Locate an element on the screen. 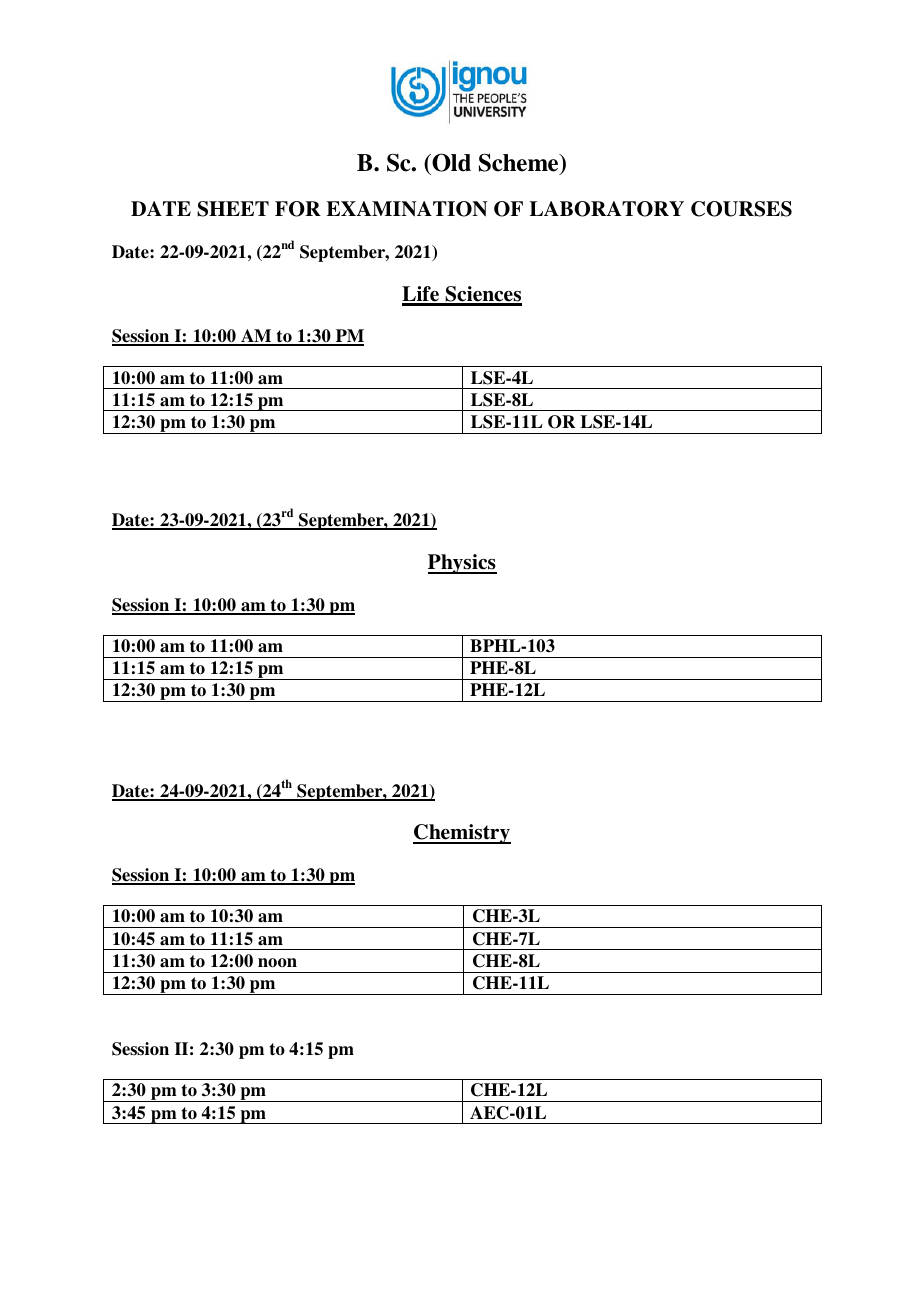  Scheme is located at coordinates (520, 163).
